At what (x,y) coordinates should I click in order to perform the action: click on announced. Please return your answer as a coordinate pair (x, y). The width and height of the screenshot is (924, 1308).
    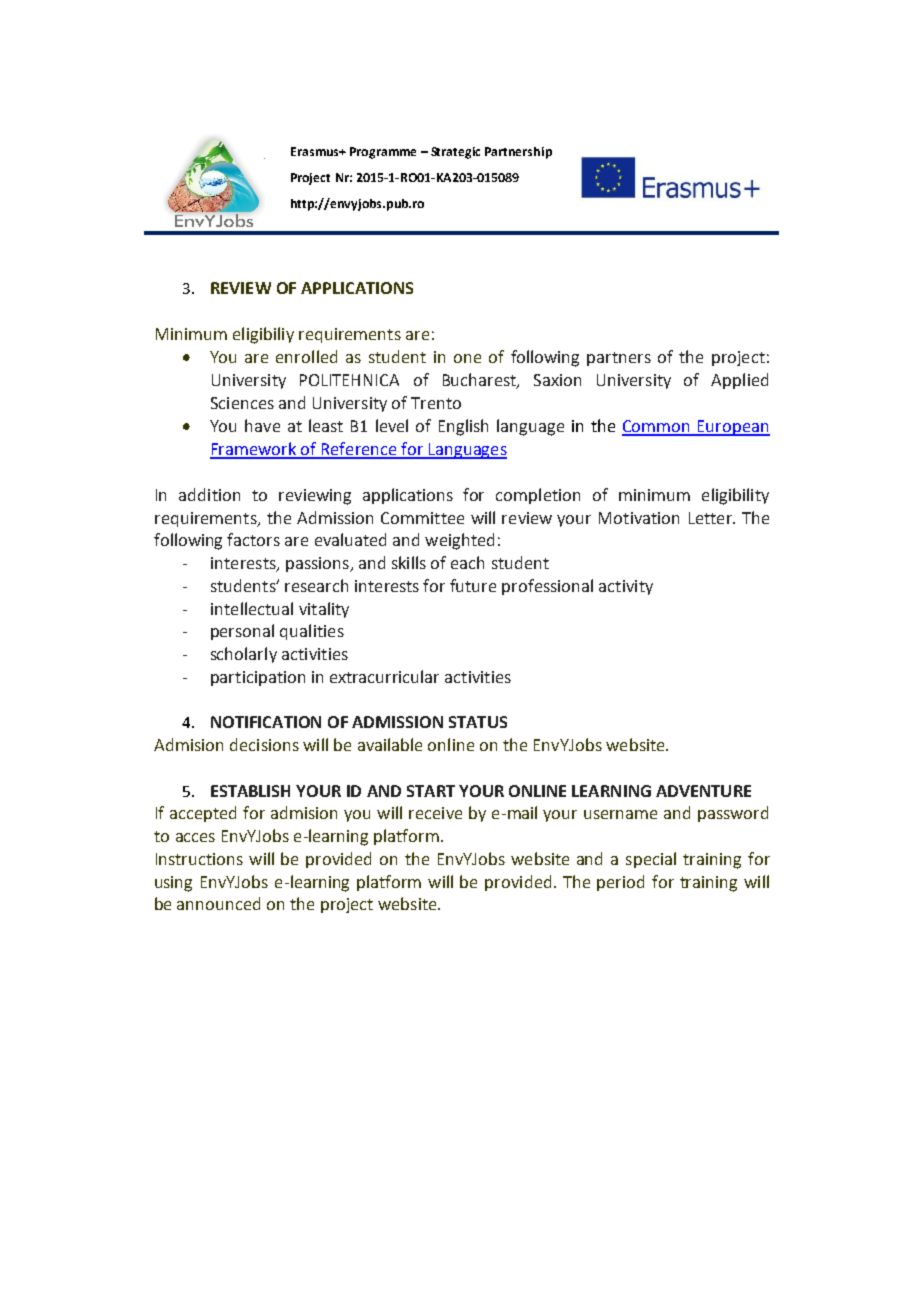
    Looking at the image, I should click on (218, 903).
